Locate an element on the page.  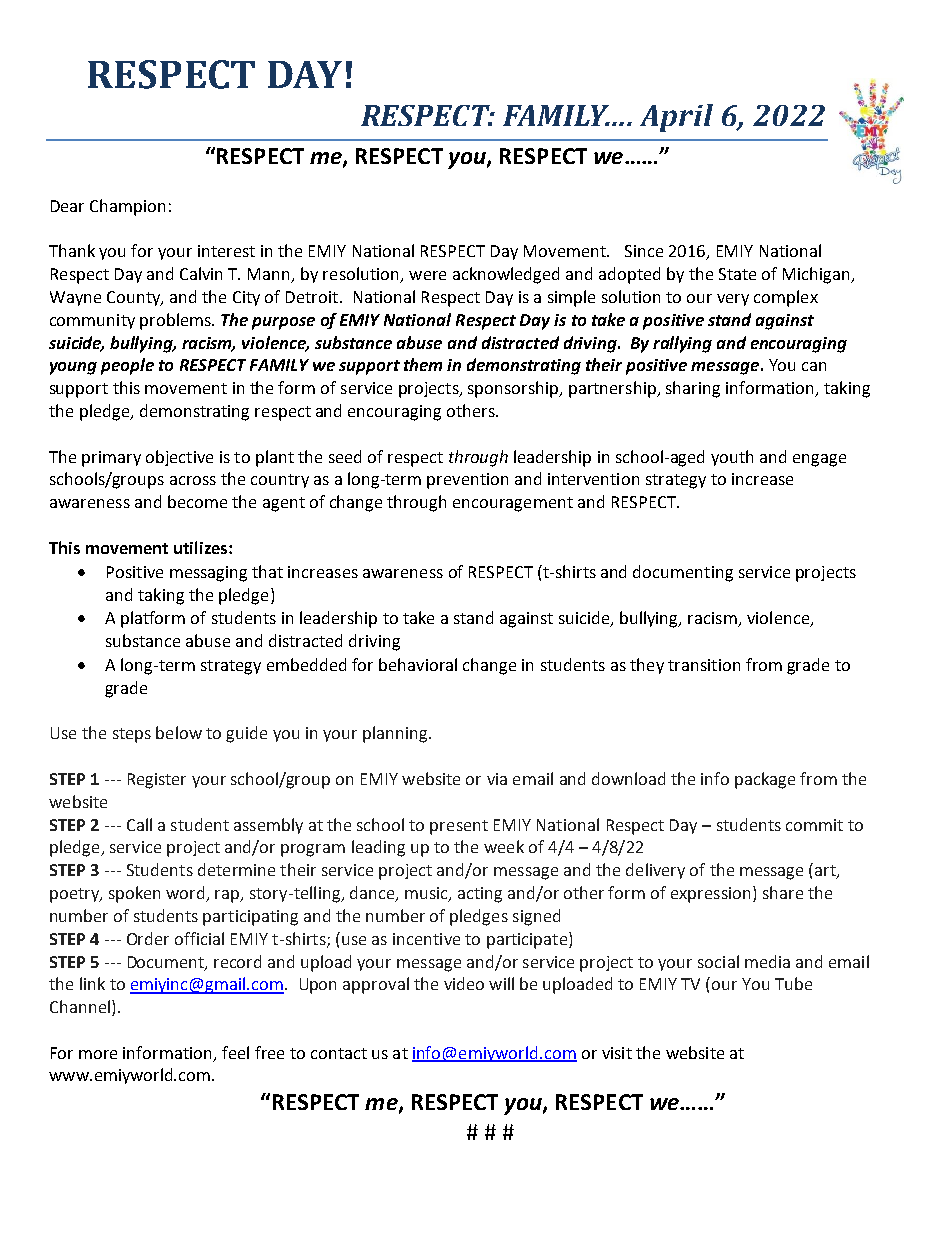
Tube is located at coordinates (793, 983).
